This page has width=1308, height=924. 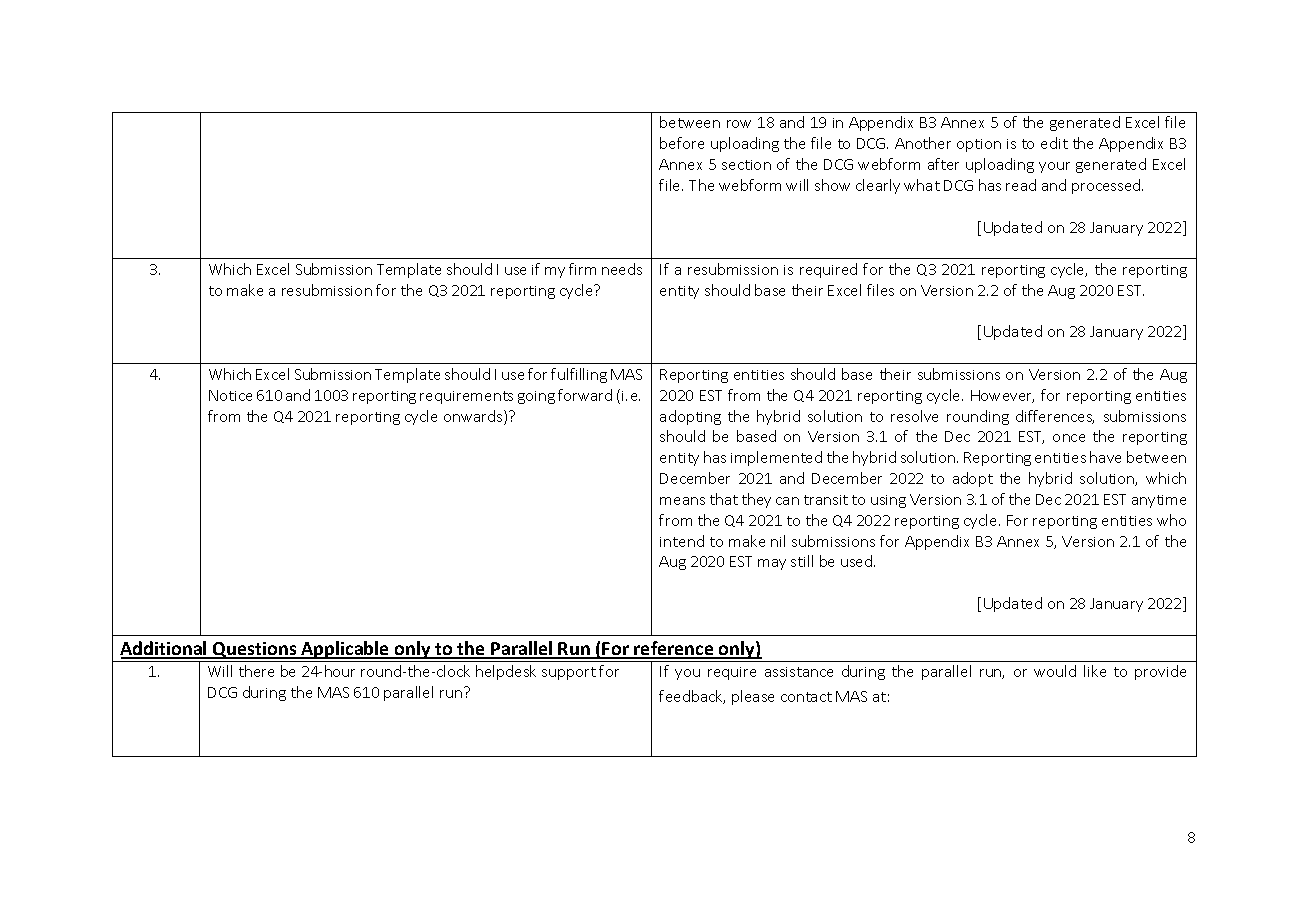 I want to click on Notice, so click(x=230, y=395).
